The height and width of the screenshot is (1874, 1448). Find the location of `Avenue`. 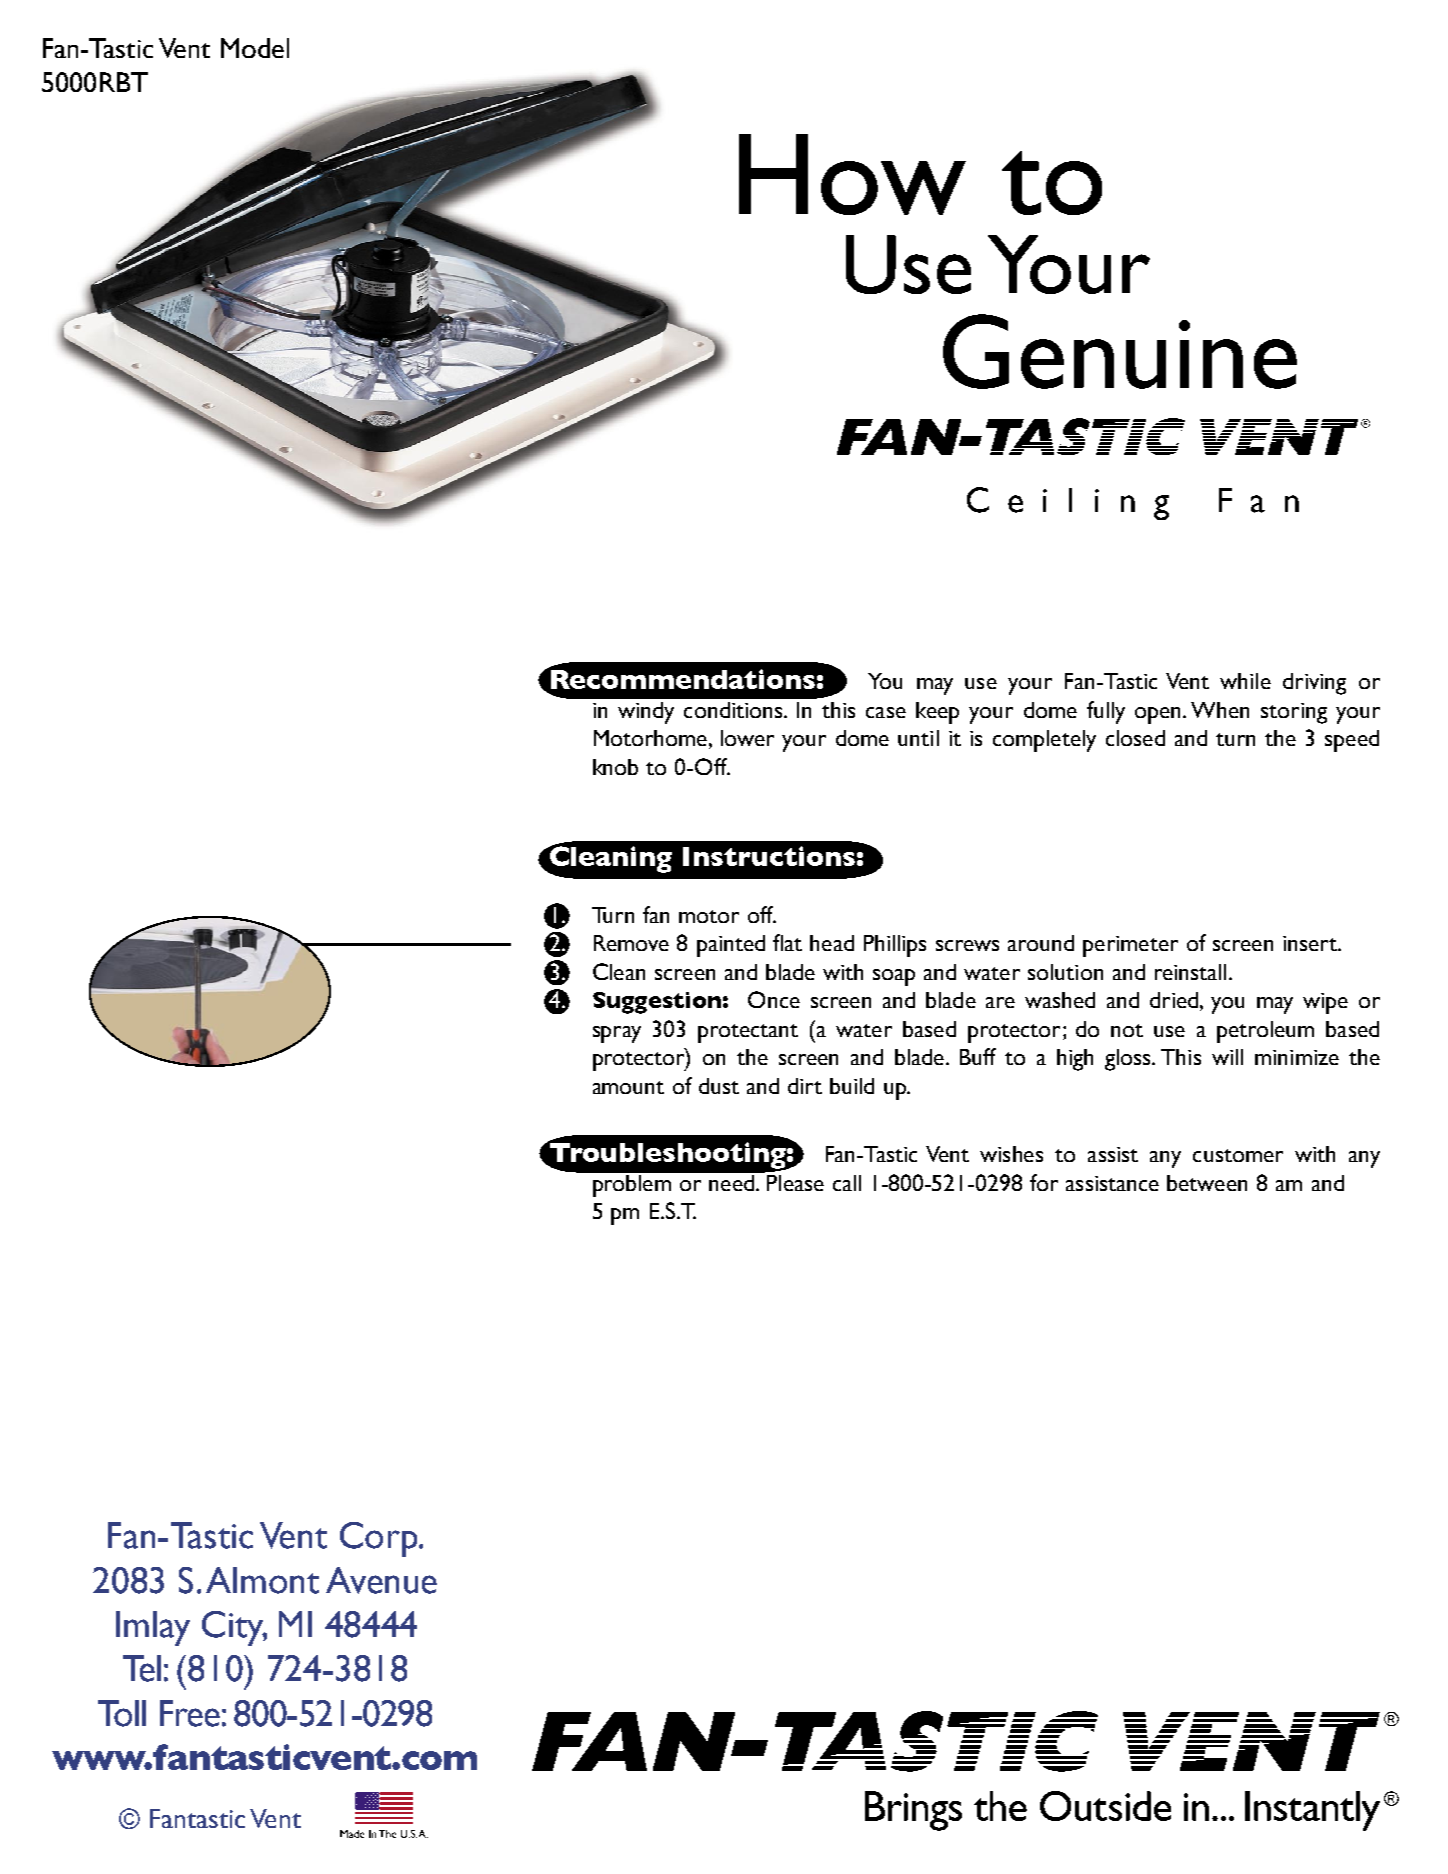

Avenue is located at coordinates (381, 1580).
